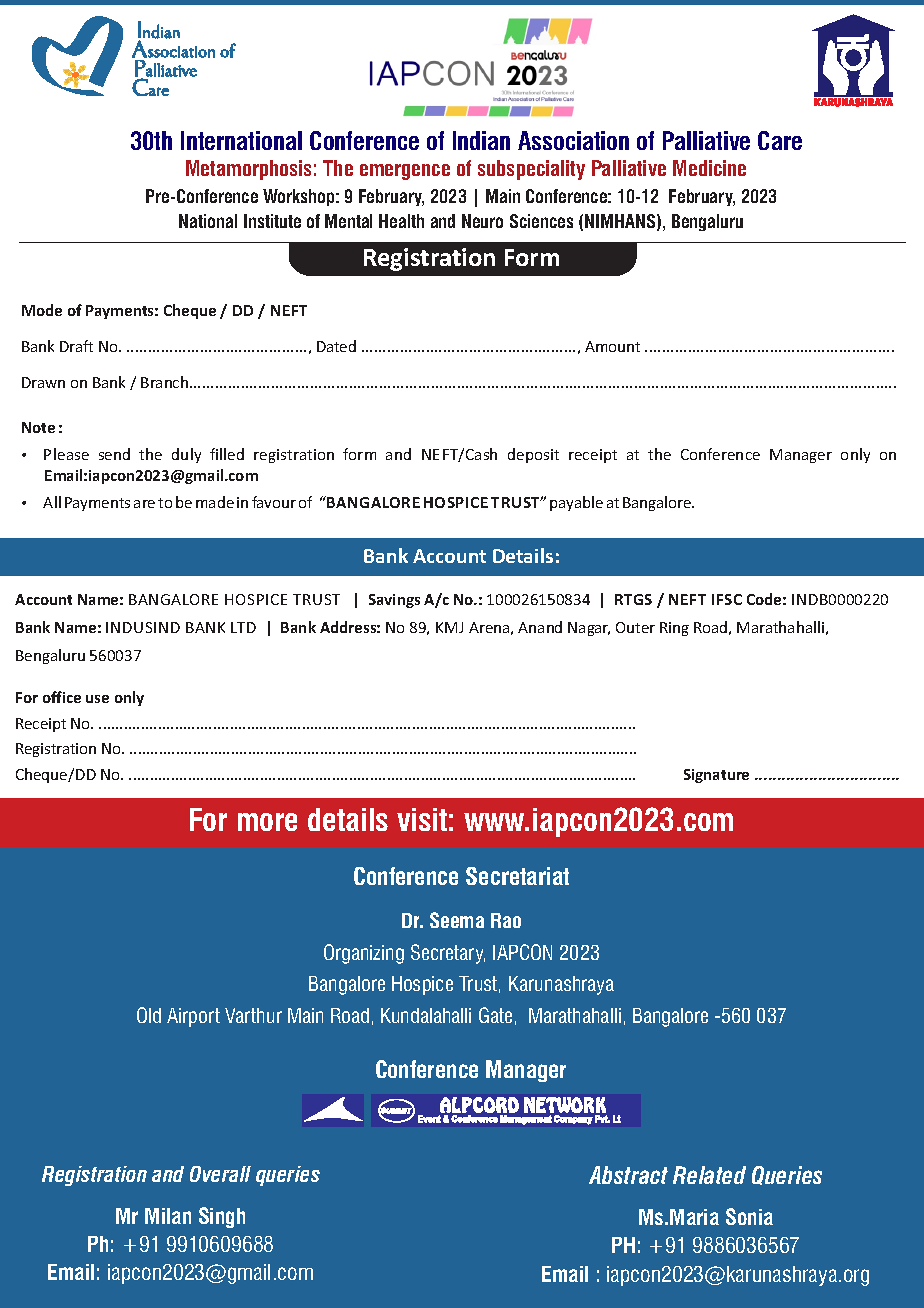 Image resolution: width=924 pixels, height=1308 pixels. Describe the element at coordinates (709, 1175) in the screenshot. I see `Related` at that location.
